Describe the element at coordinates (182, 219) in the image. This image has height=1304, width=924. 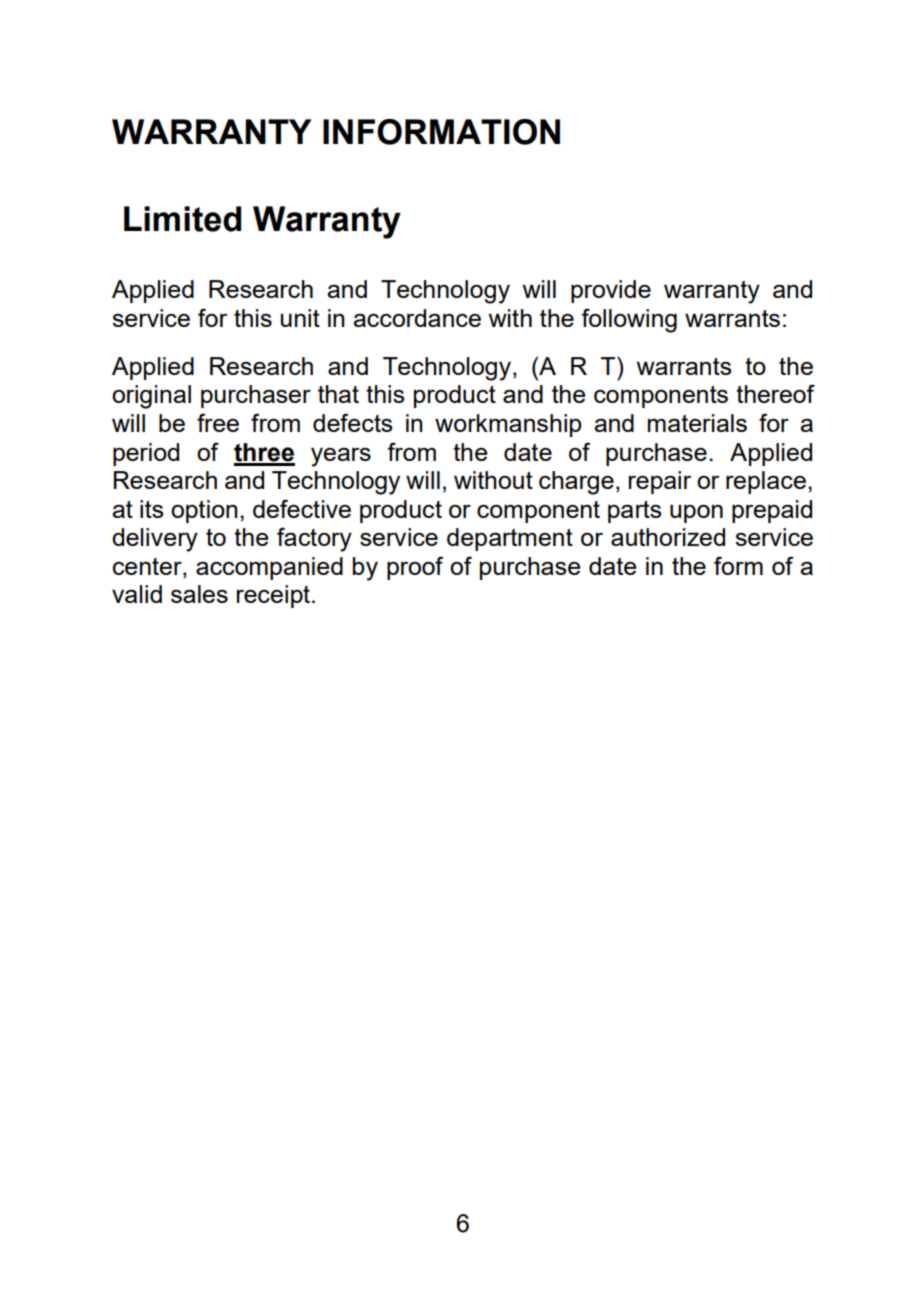
I see `Limited` at that location.
